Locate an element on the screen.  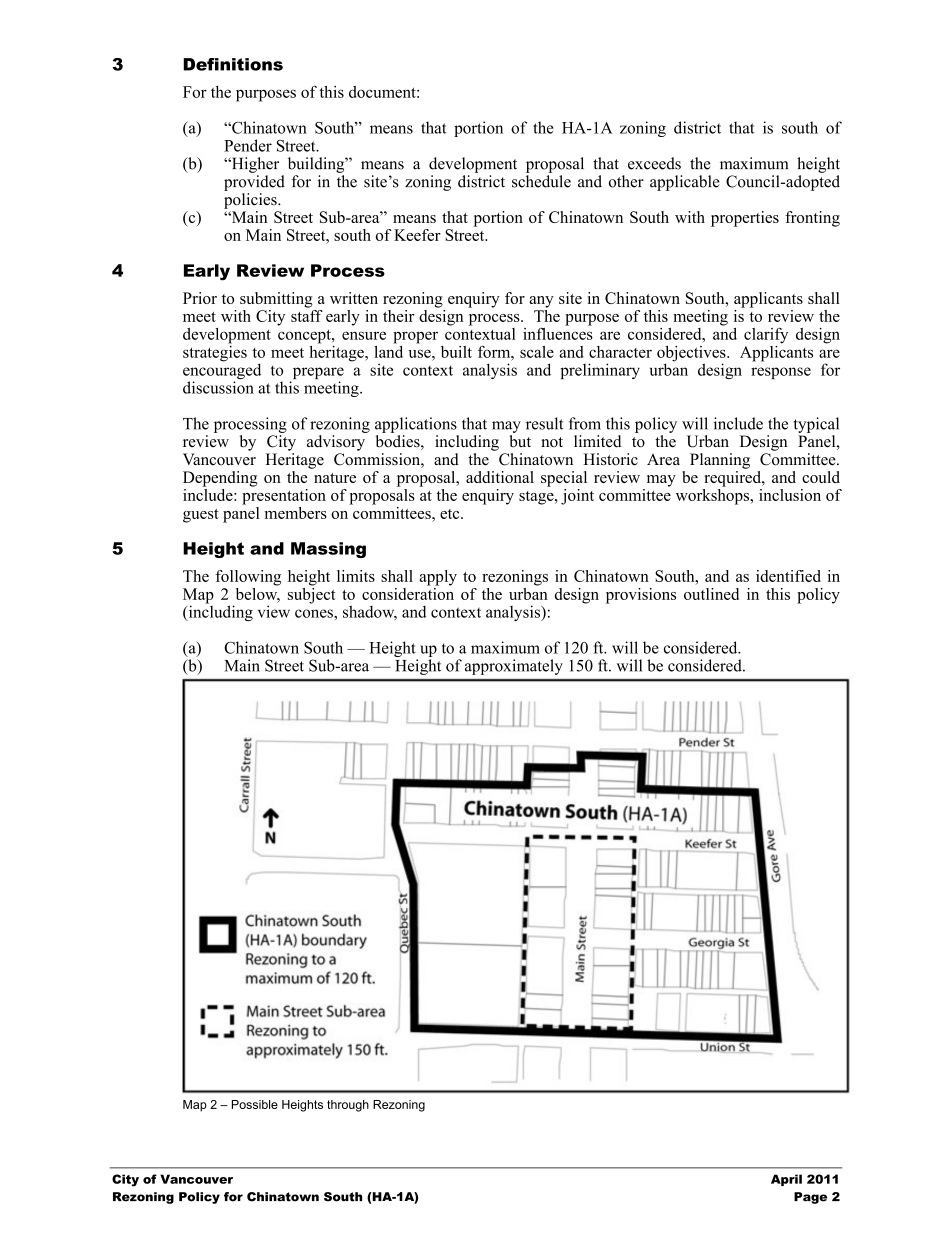
scale is located at coordinates (537, 352).
